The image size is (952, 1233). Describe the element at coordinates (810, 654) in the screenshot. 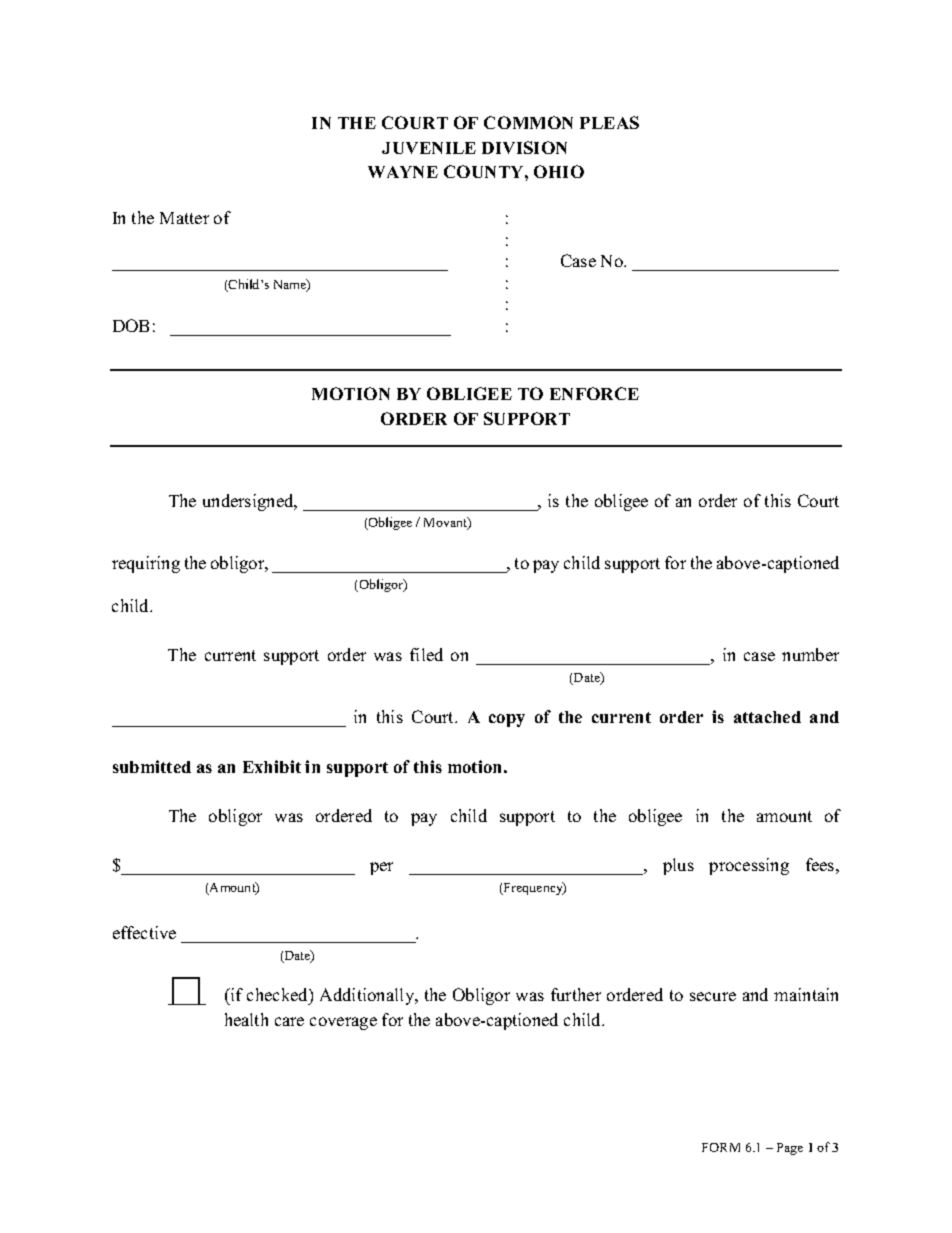

I see `number` at that location.
